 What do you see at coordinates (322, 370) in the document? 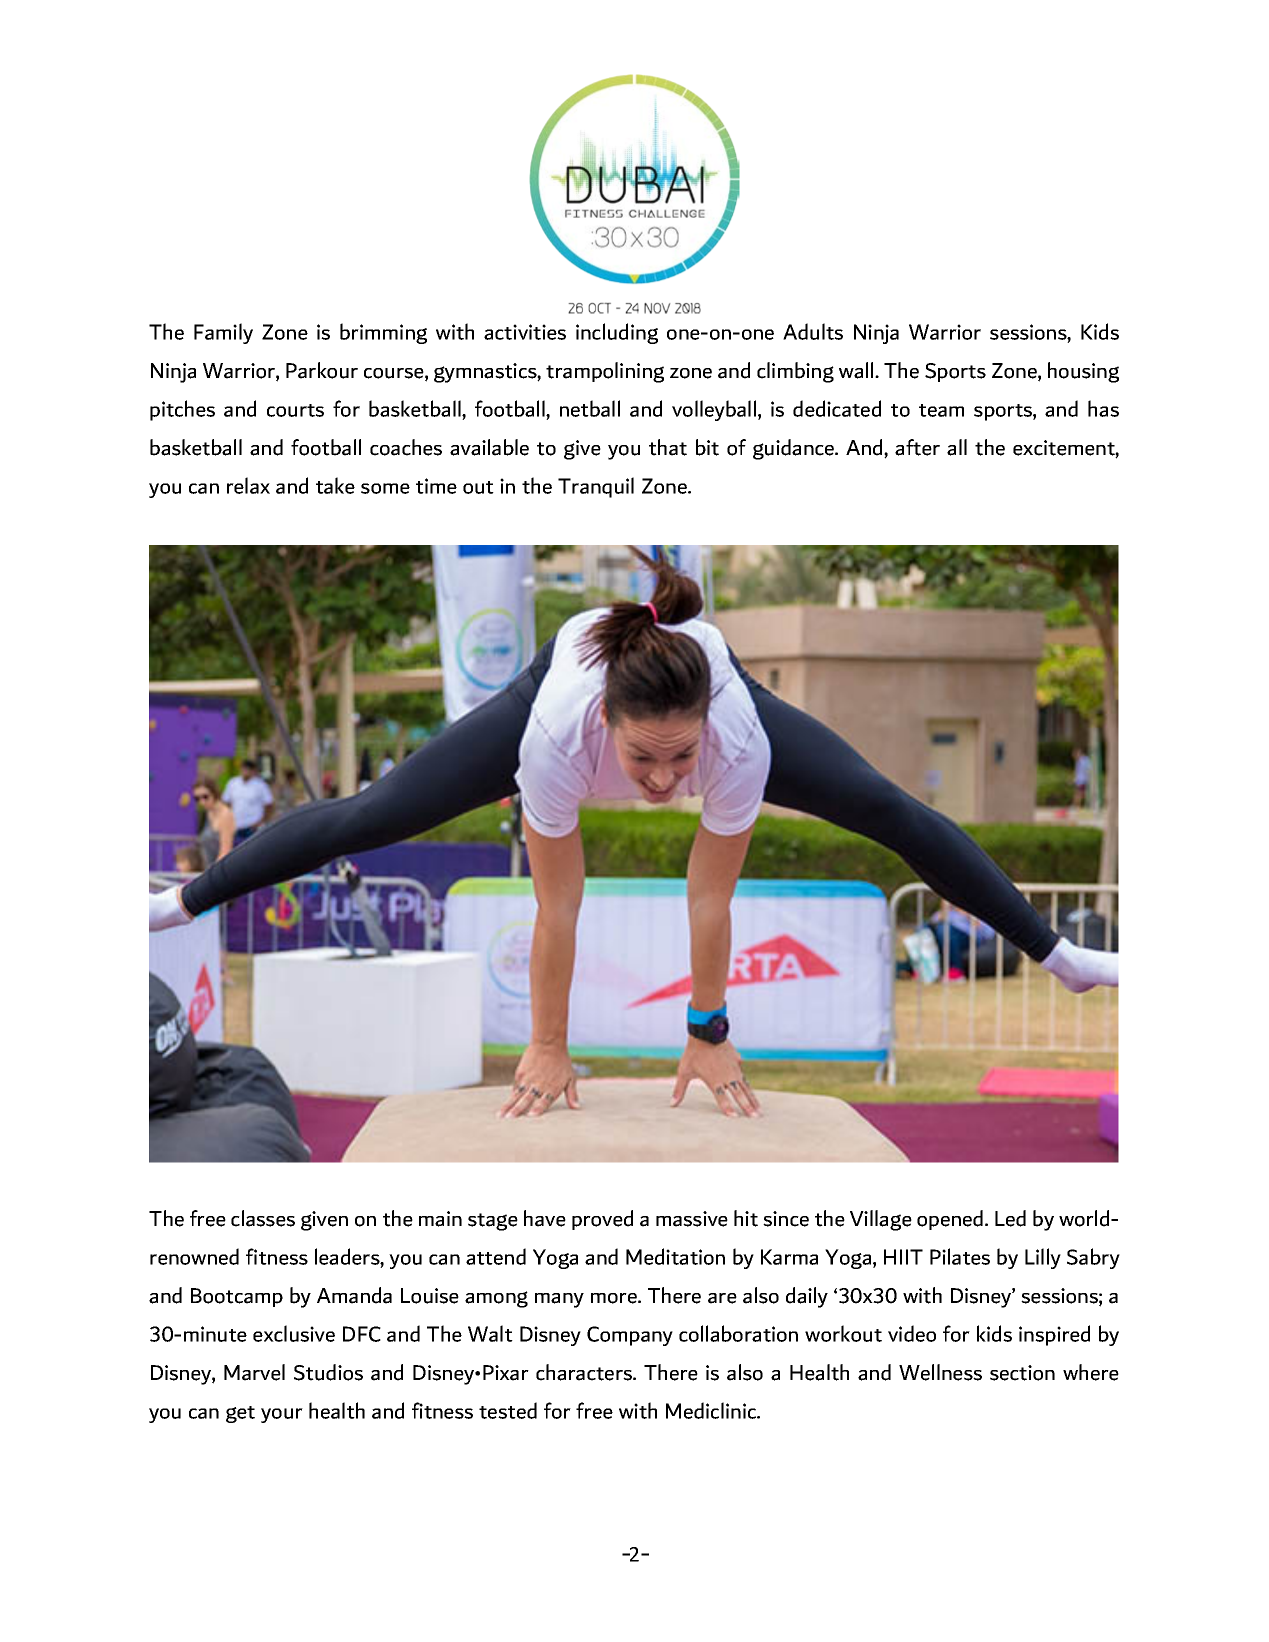
I see `Parkour` at bounding box center [322, 370].
